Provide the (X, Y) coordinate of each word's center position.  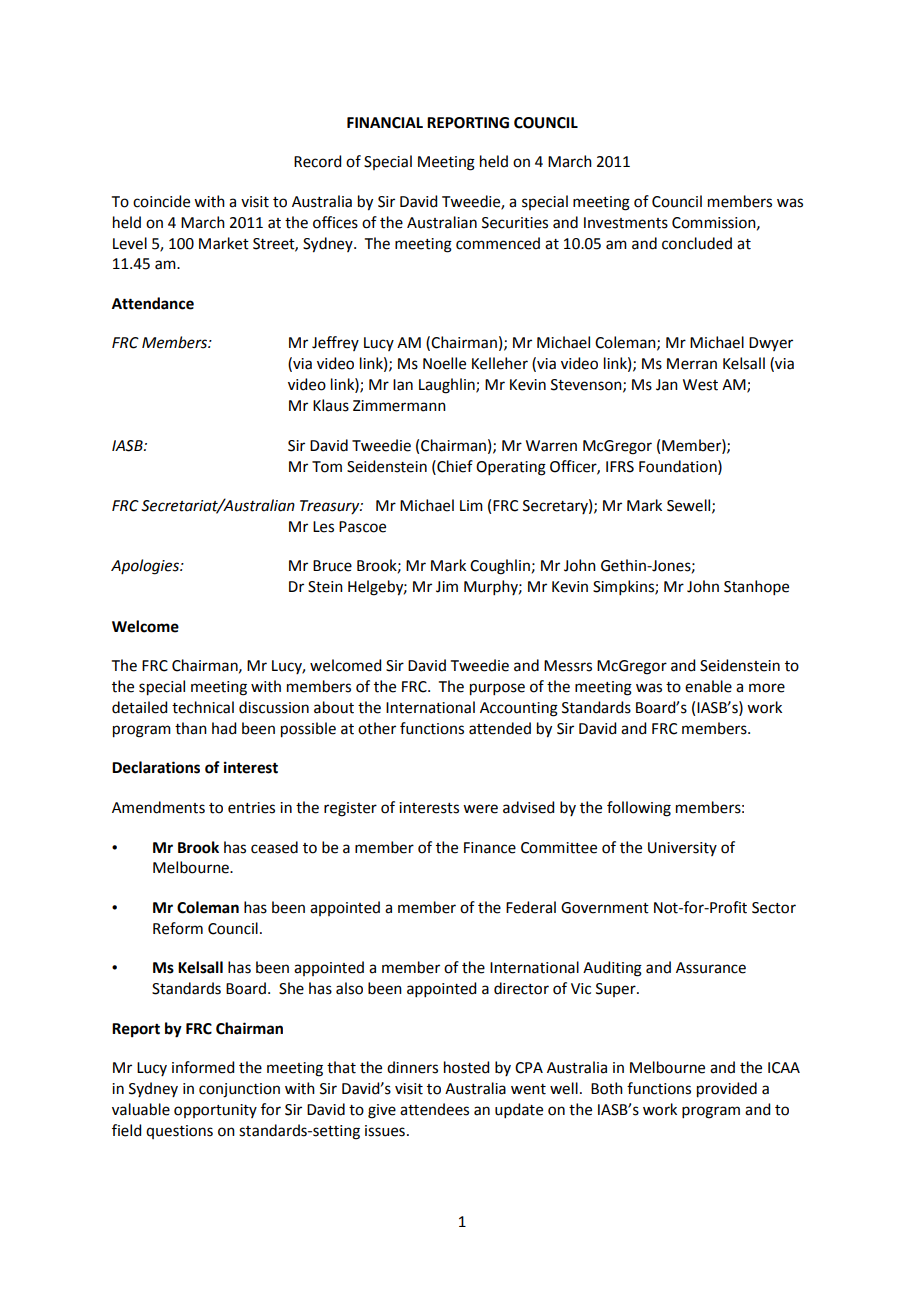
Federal (531, 907)
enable (708, 686)
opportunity (215, 1111)
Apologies (146, 567)
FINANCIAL (385, 123)
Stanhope (756, 587)
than (191, 728)
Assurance (711, 968)
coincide (161, 201)
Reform (178, 928)
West (700, 385)
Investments (626, 223)
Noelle (444, 363)
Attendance (153, 303)
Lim (471, 505)
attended (500, 728)
